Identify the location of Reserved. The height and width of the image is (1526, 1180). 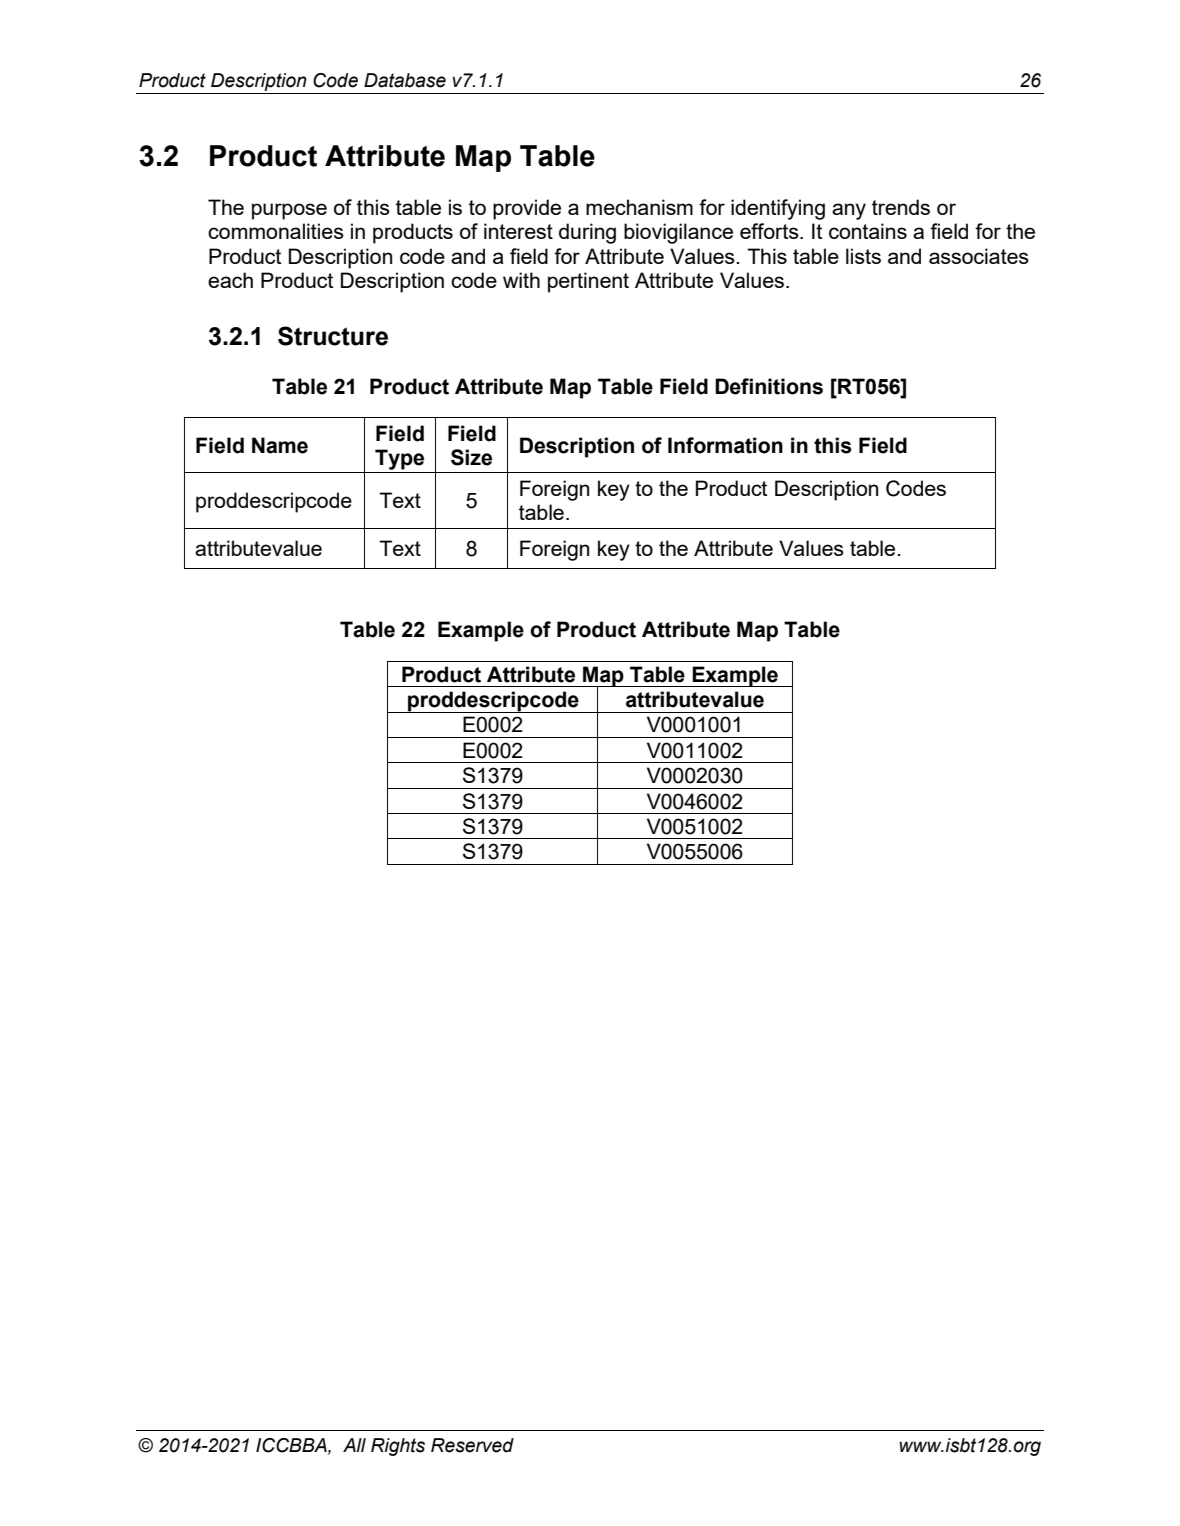
(472, 1445).
